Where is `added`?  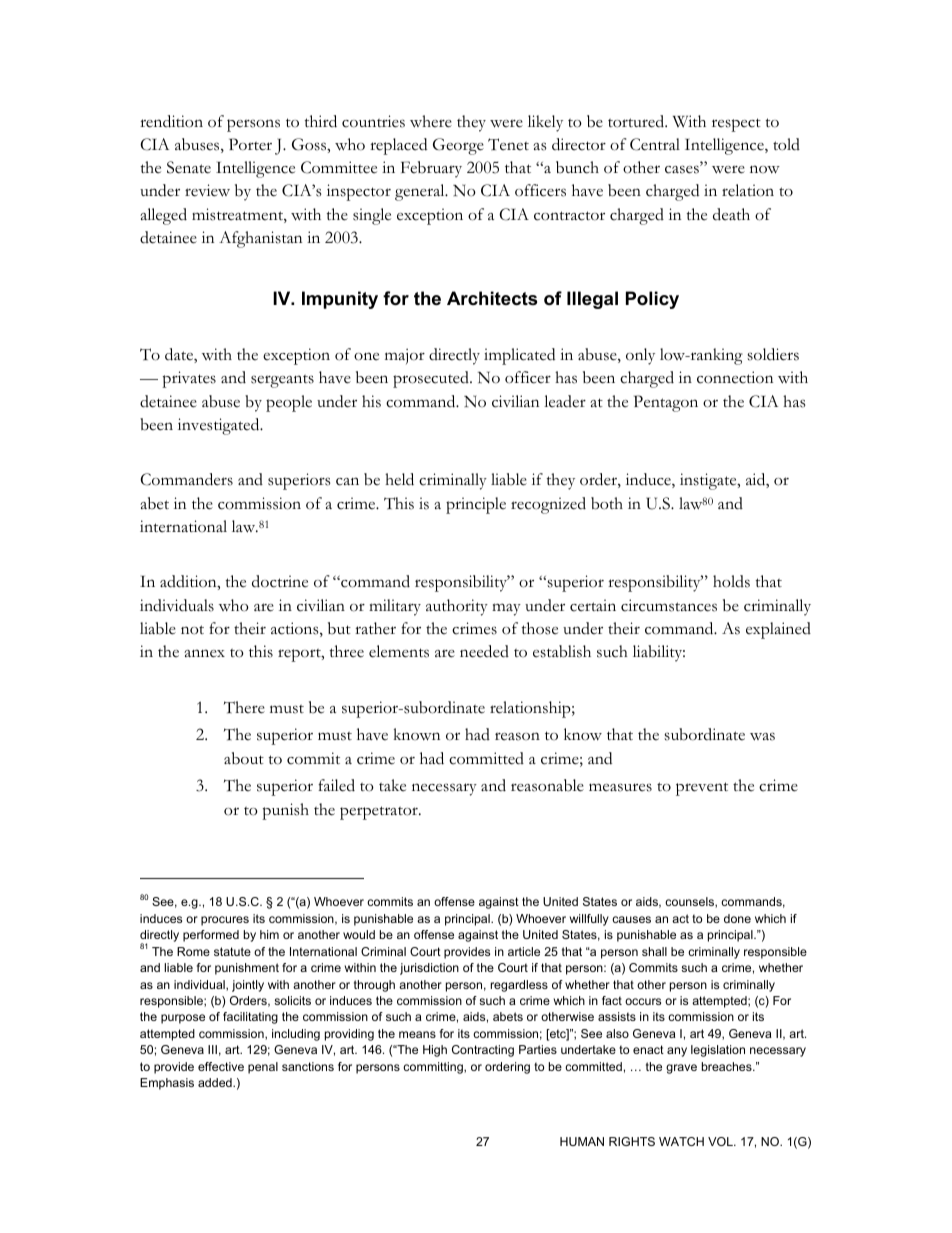 added is located at coordinates (216, 1082).
